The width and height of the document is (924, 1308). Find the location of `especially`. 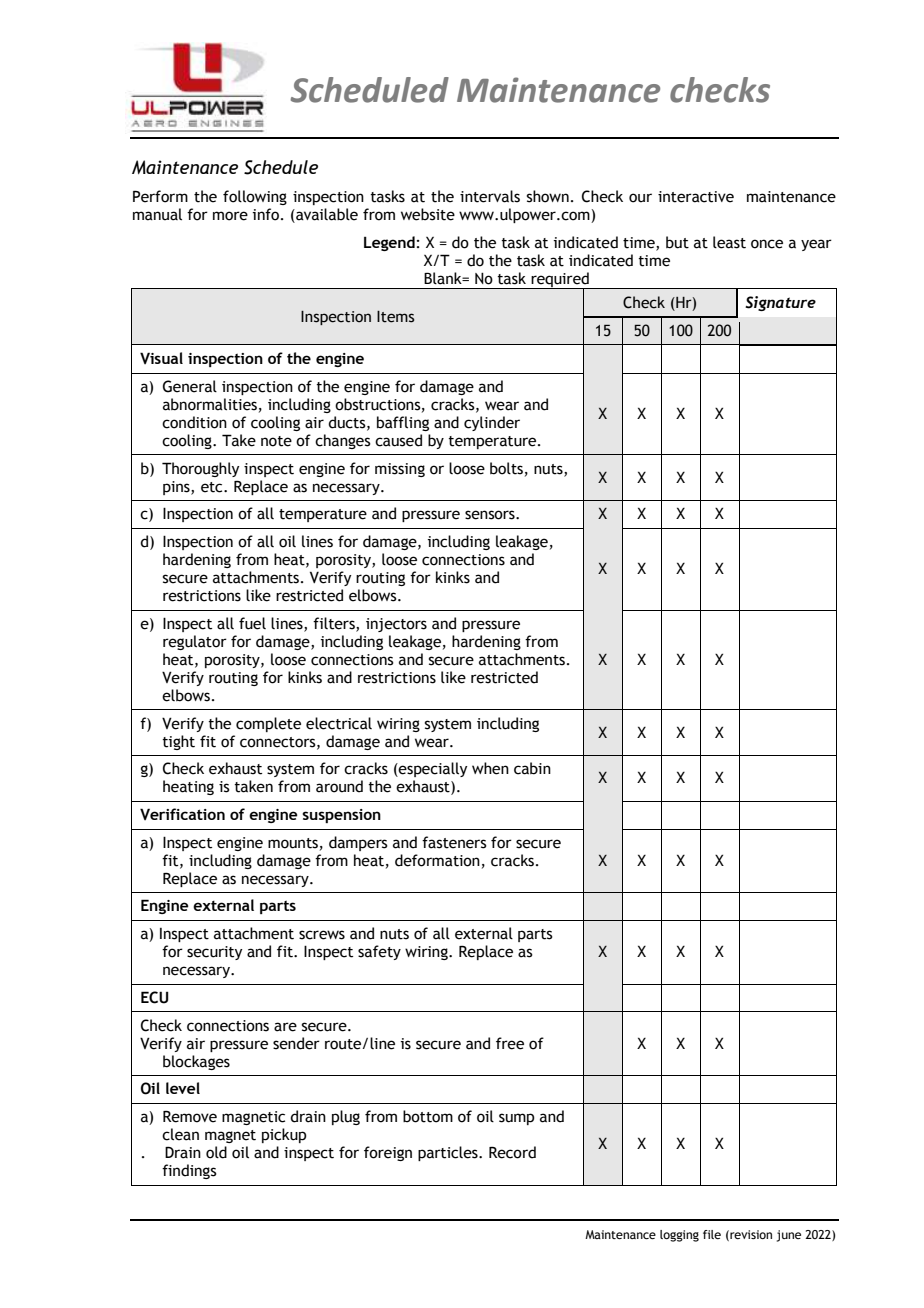

especially is located at coordinates (432, 769).
